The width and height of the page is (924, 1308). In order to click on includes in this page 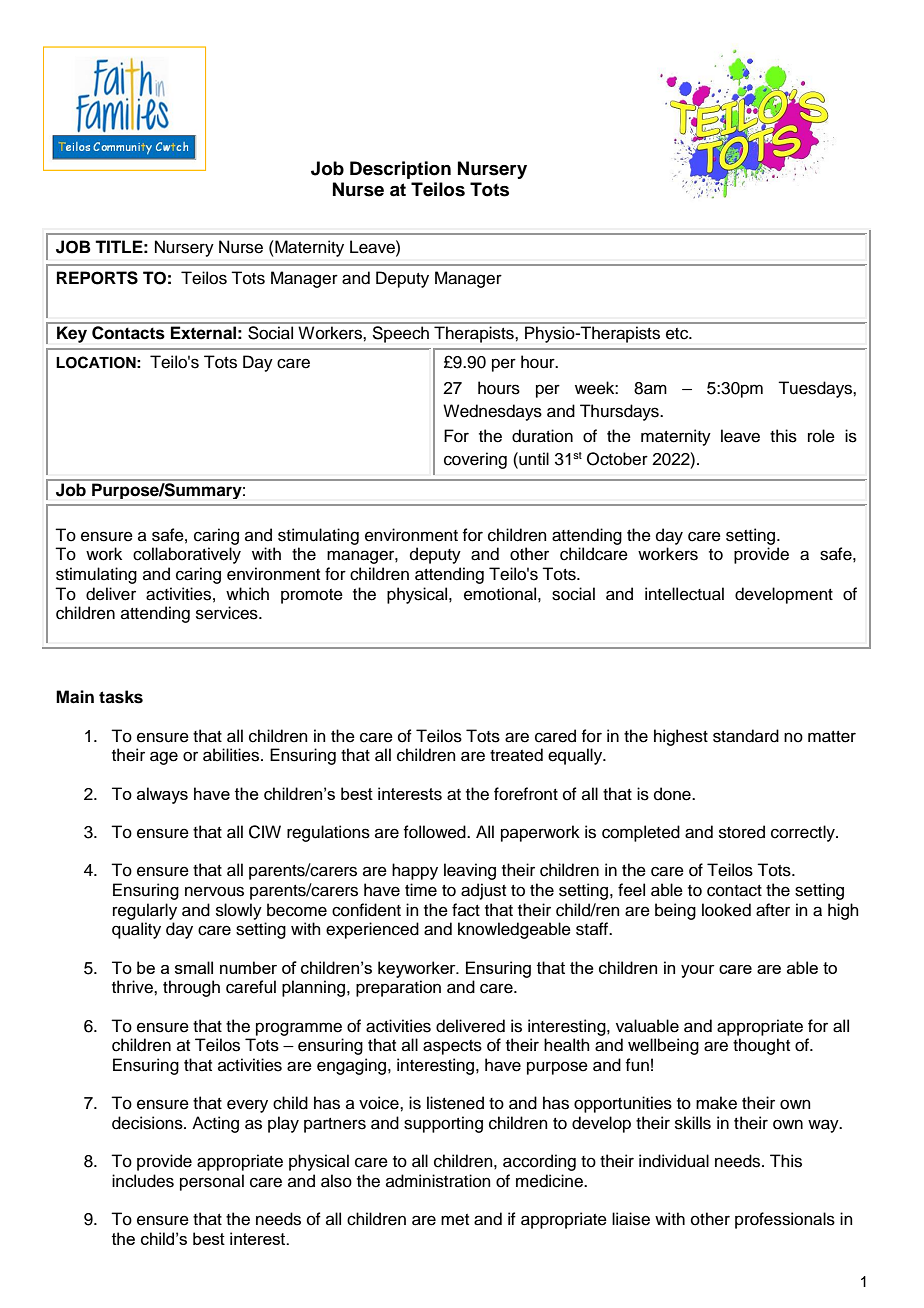, I will do `click(143, 1181)`.
